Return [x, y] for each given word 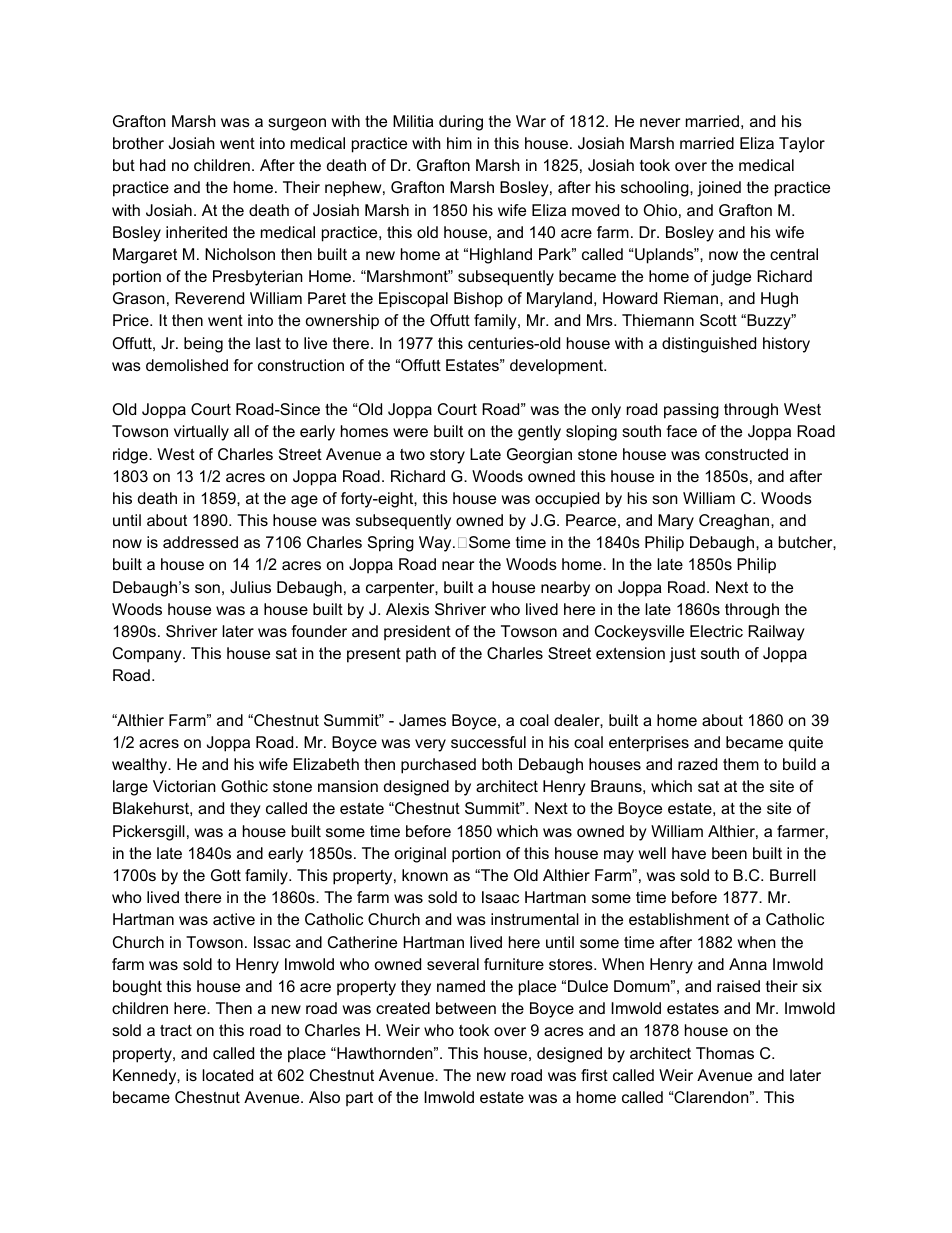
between [466, 1008]
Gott [226, 875]
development [557, 367]
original [420, 855]
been [729, 853]
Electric [716, 631]
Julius [250, 587]
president [417, 633]
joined [719, 189]
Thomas [725, 1053]
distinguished [709, 345]
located [227, 1075]
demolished [187, 365]
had [152, 165]
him [459, 143]
